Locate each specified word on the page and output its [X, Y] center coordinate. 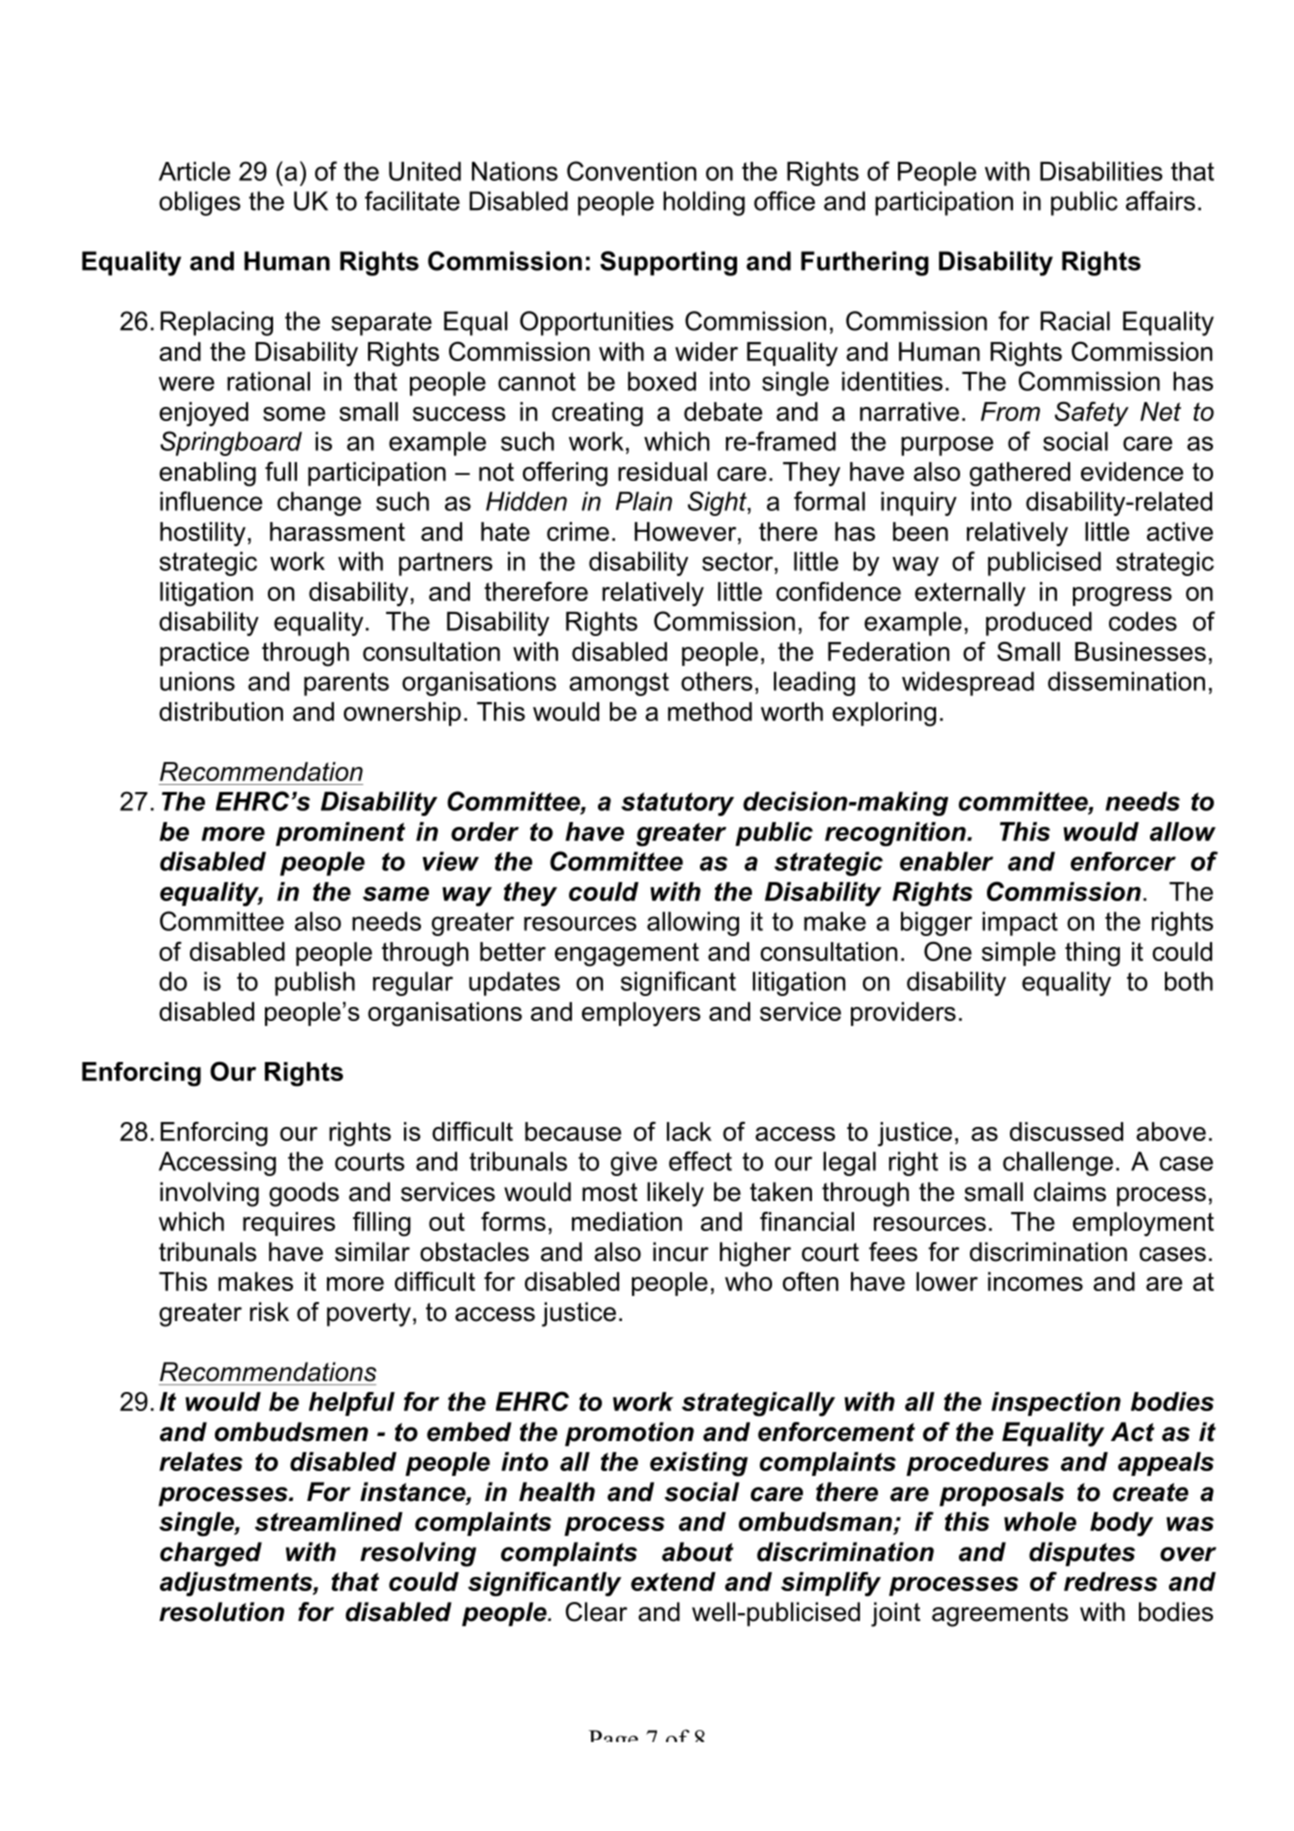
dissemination [1126, 681]
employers [641, 1014]
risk [269, 1312]
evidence [1132, 471]
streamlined [329, 1521]
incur [681, 1252]
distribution [221, 711]
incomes [1035, 1281]
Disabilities [1101, 171]
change [319, 504]
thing [1092, 954]
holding [704, 203]
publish [315, 984]
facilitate [412, 201]
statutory [677, 804]
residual [662, 471]
